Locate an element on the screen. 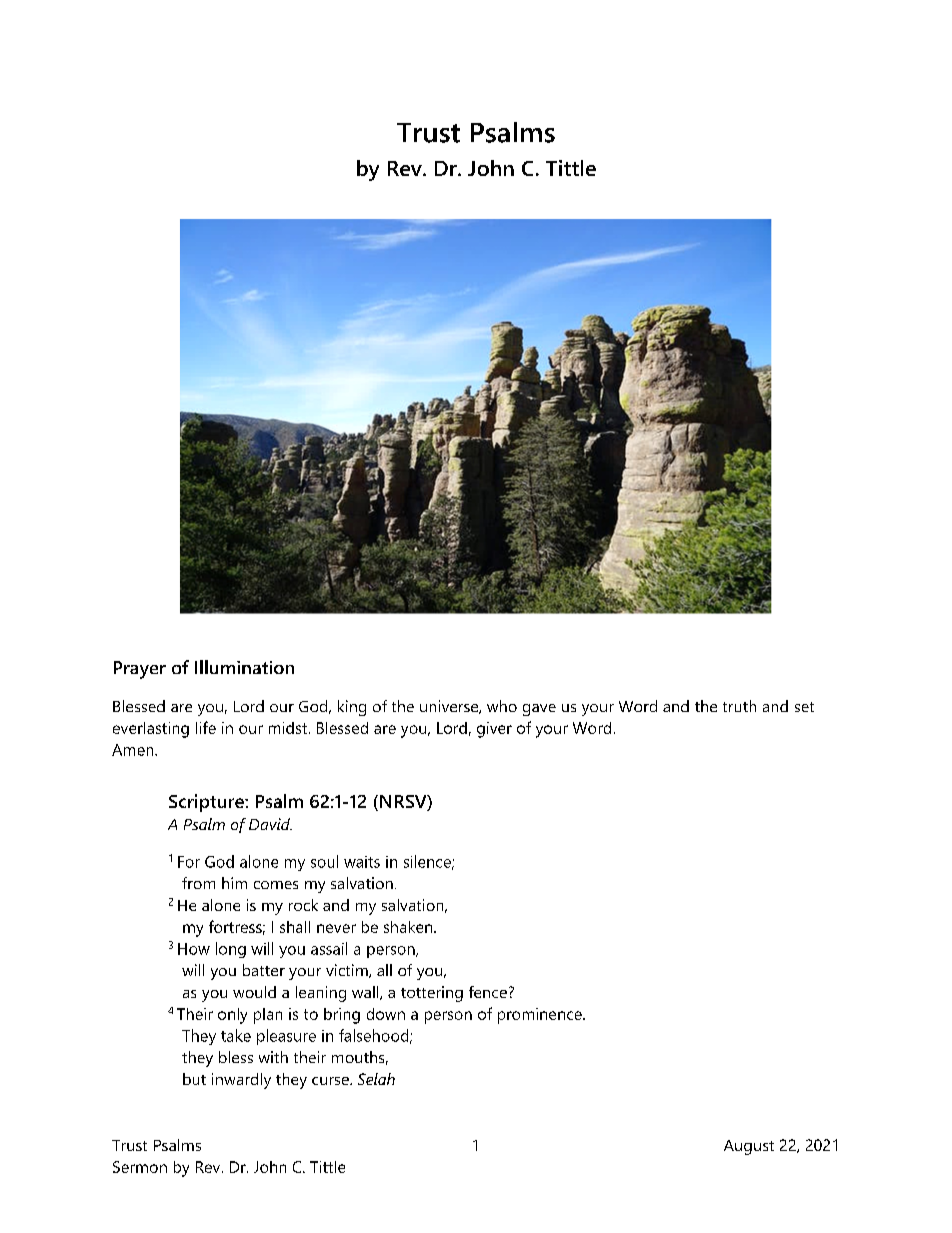  waits is located at coordinates (362, 862).
